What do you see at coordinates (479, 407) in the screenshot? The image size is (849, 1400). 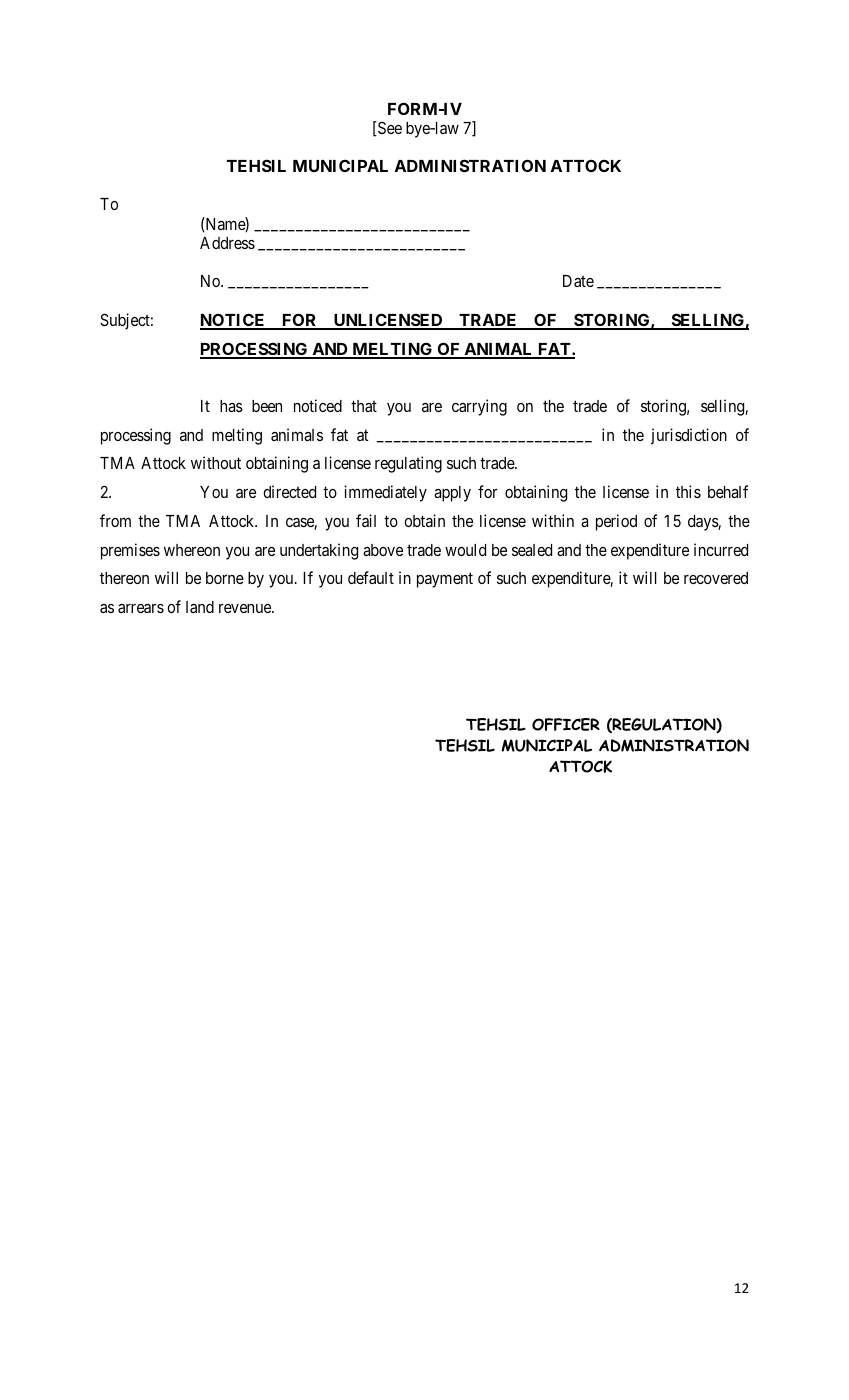 I see `carrying` at bounding box center [479, 407].
